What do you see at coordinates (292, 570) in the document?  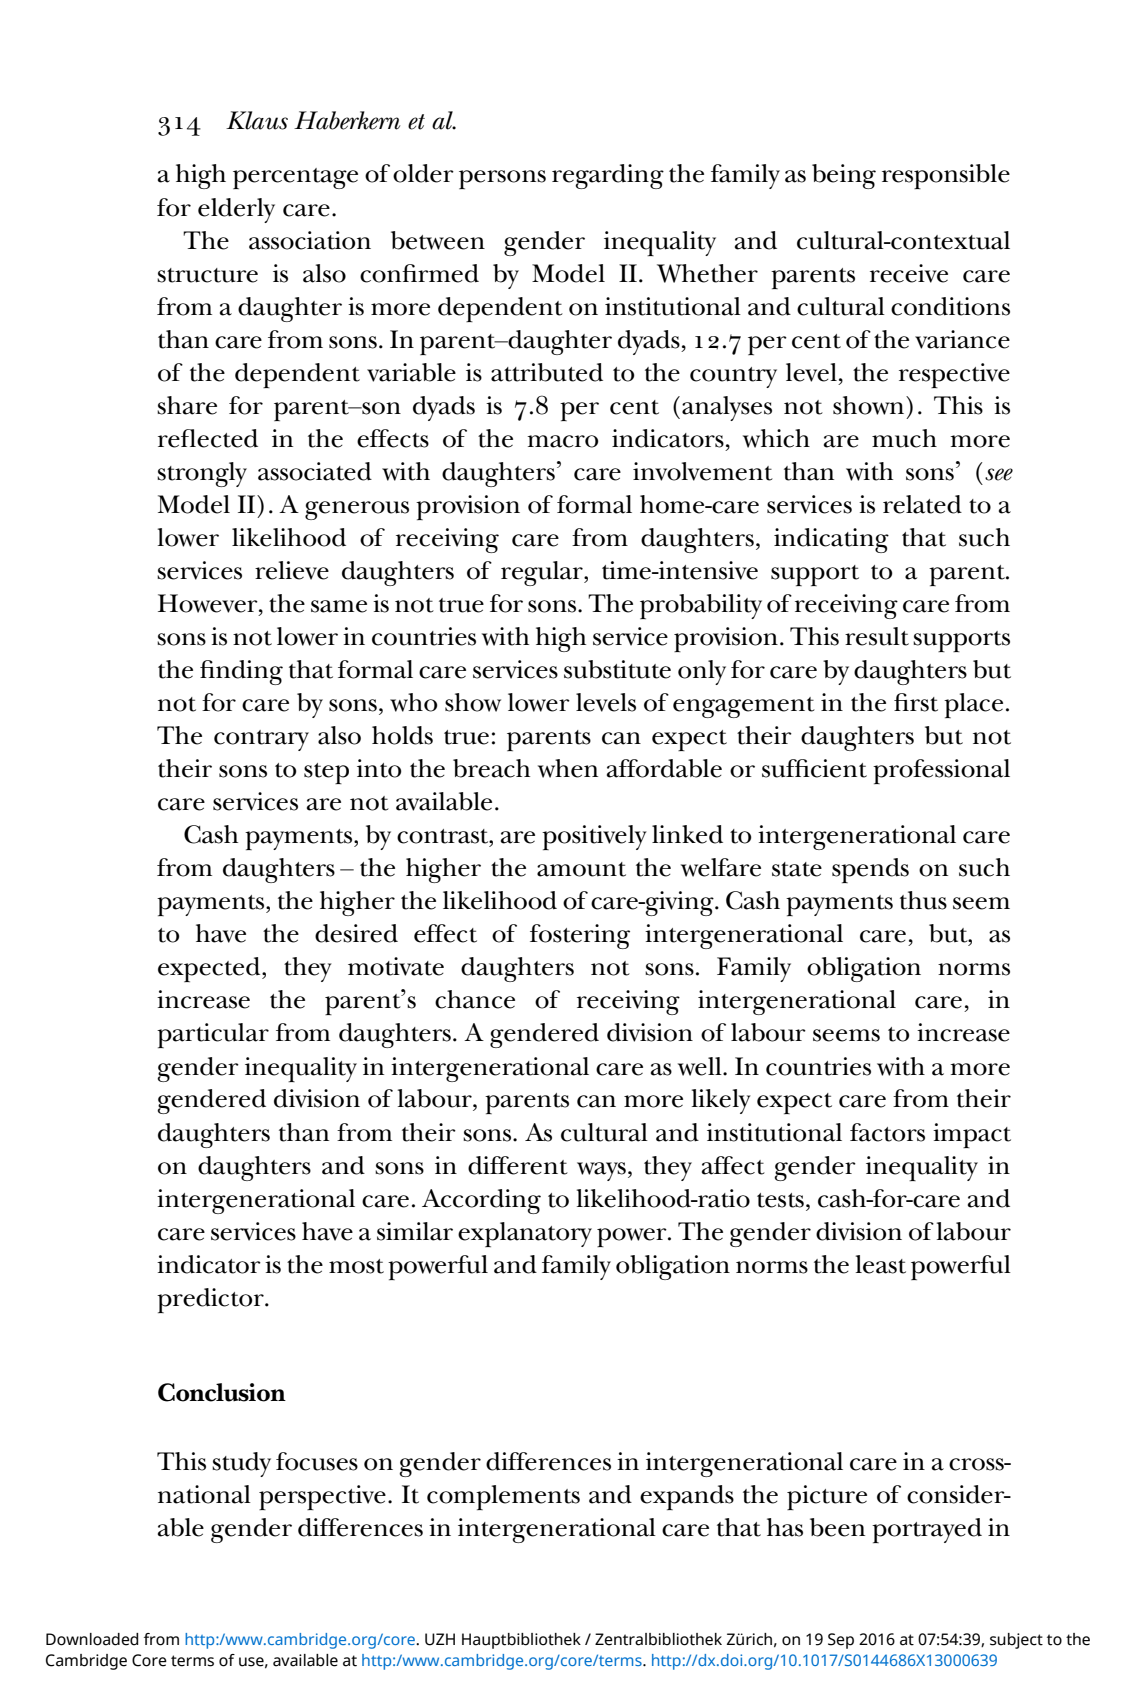 I see `relieve` at bounding box center [292, 570].
